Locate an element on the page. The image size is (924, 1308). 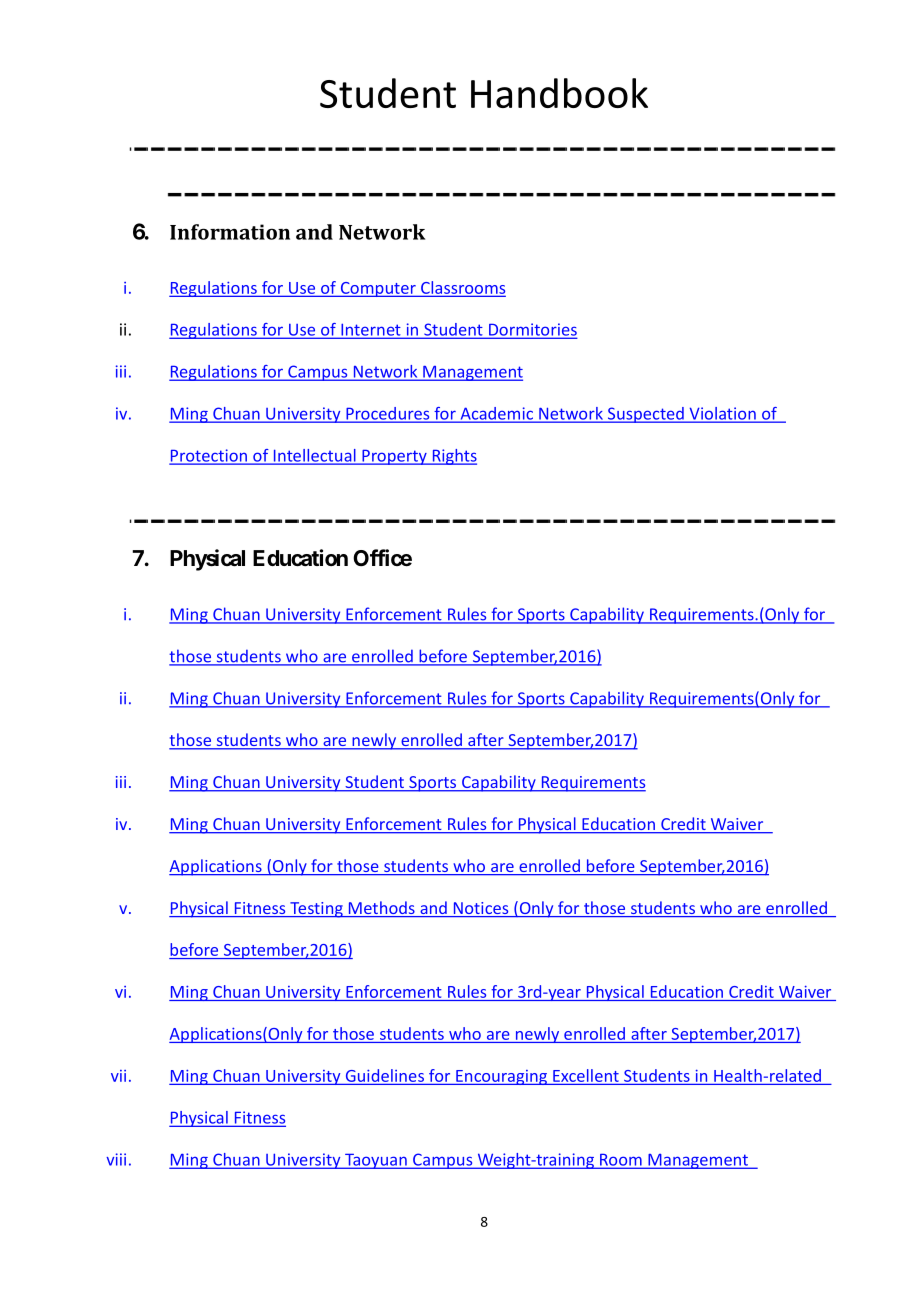
Dormitories is located at coordinates (532, 330).
